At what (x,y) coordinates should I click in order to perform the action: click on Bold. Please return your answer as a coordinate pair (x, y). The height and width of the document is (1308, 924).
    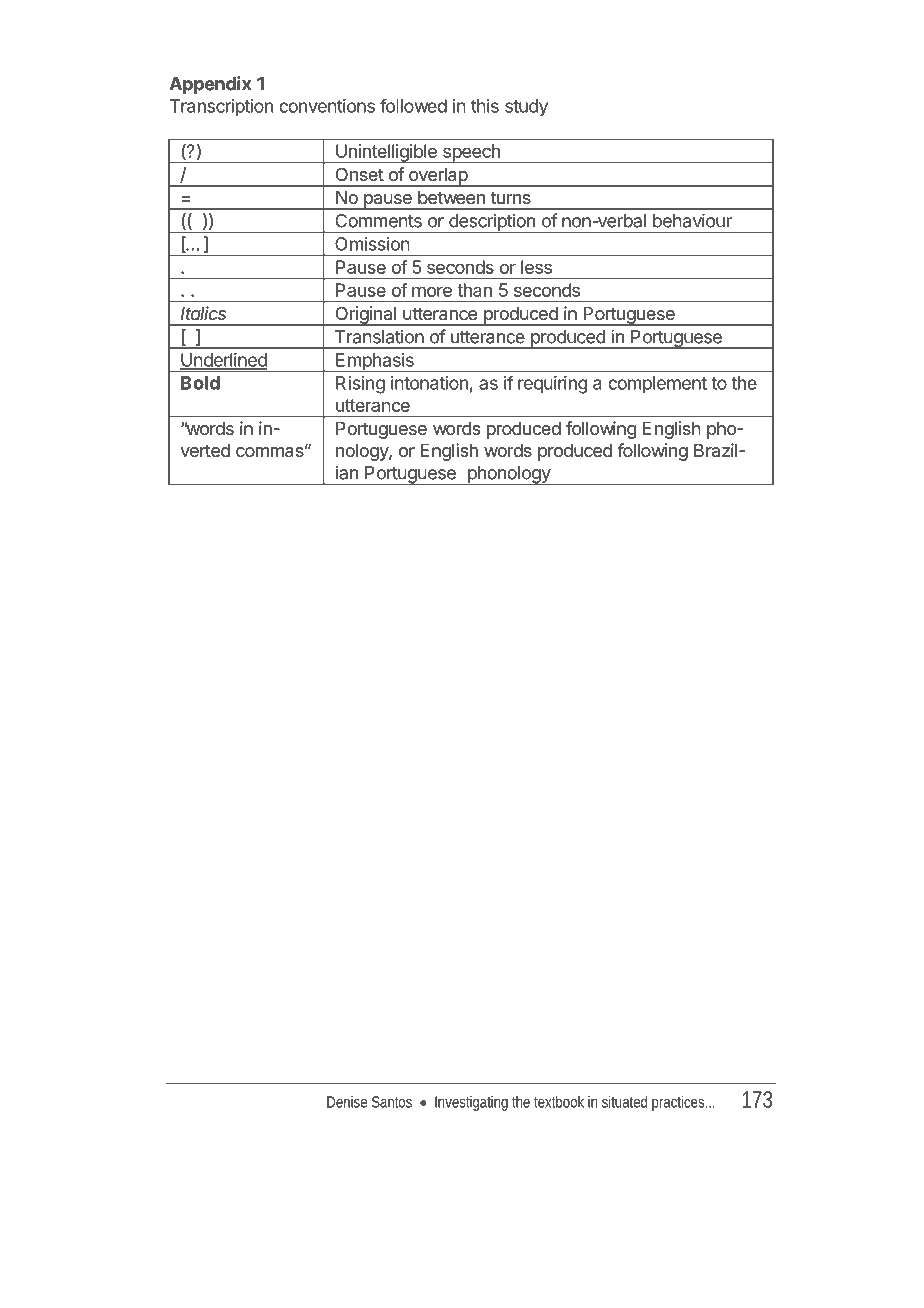
    Looking at the image, I should click on (200, 383).
